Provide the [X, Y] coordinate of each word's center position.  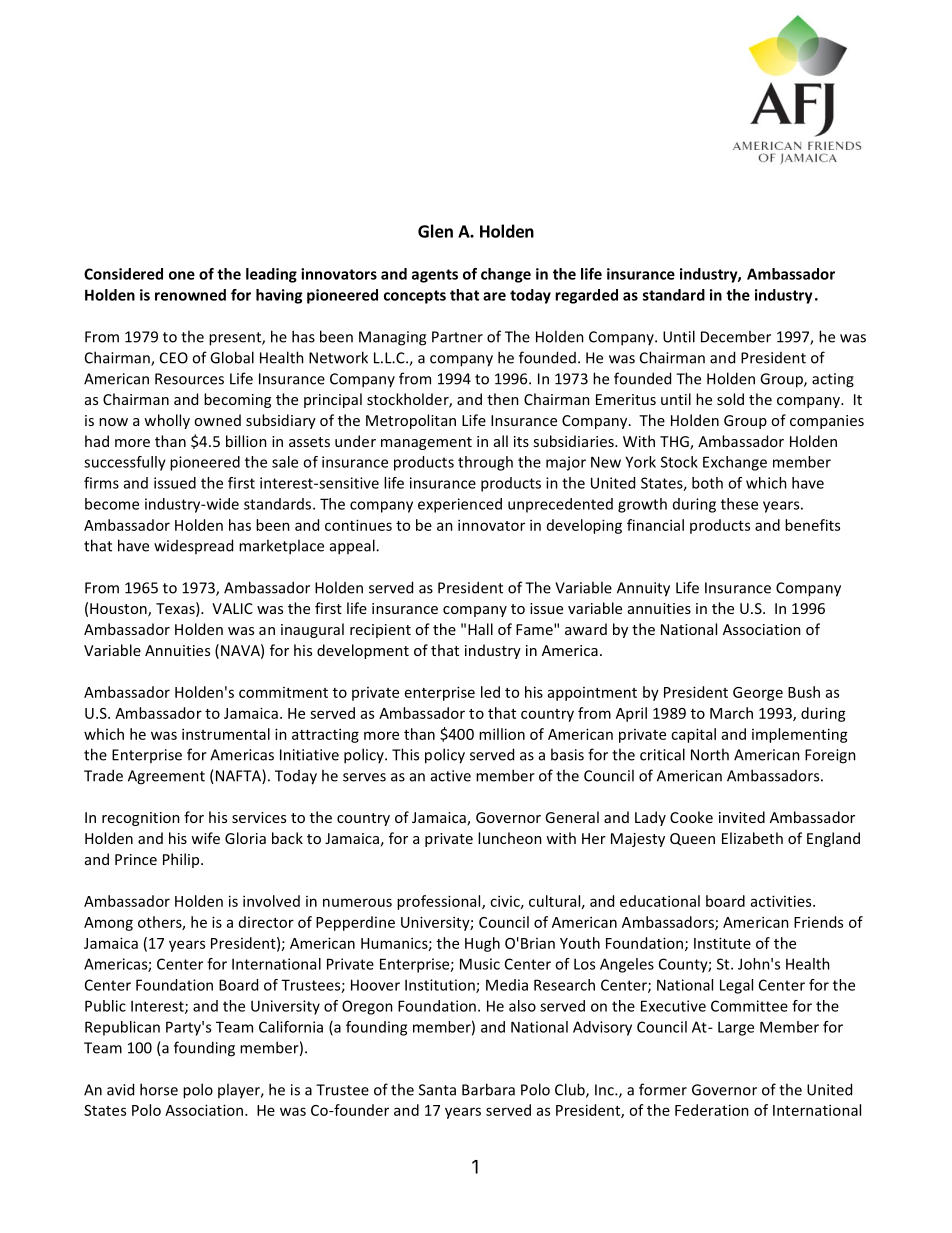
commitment [283, 692]
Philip [182, 860]
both [707, 483]
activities [782, 901]
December [736, 336]
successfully [125, 463]
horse [159, 1089]
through [485, 463]
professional [440, 902]
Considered [123, 274]
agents [435, 276]
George [758, 694]
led [490, 692]
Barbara [488, 1089]
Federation [712, 1110]
